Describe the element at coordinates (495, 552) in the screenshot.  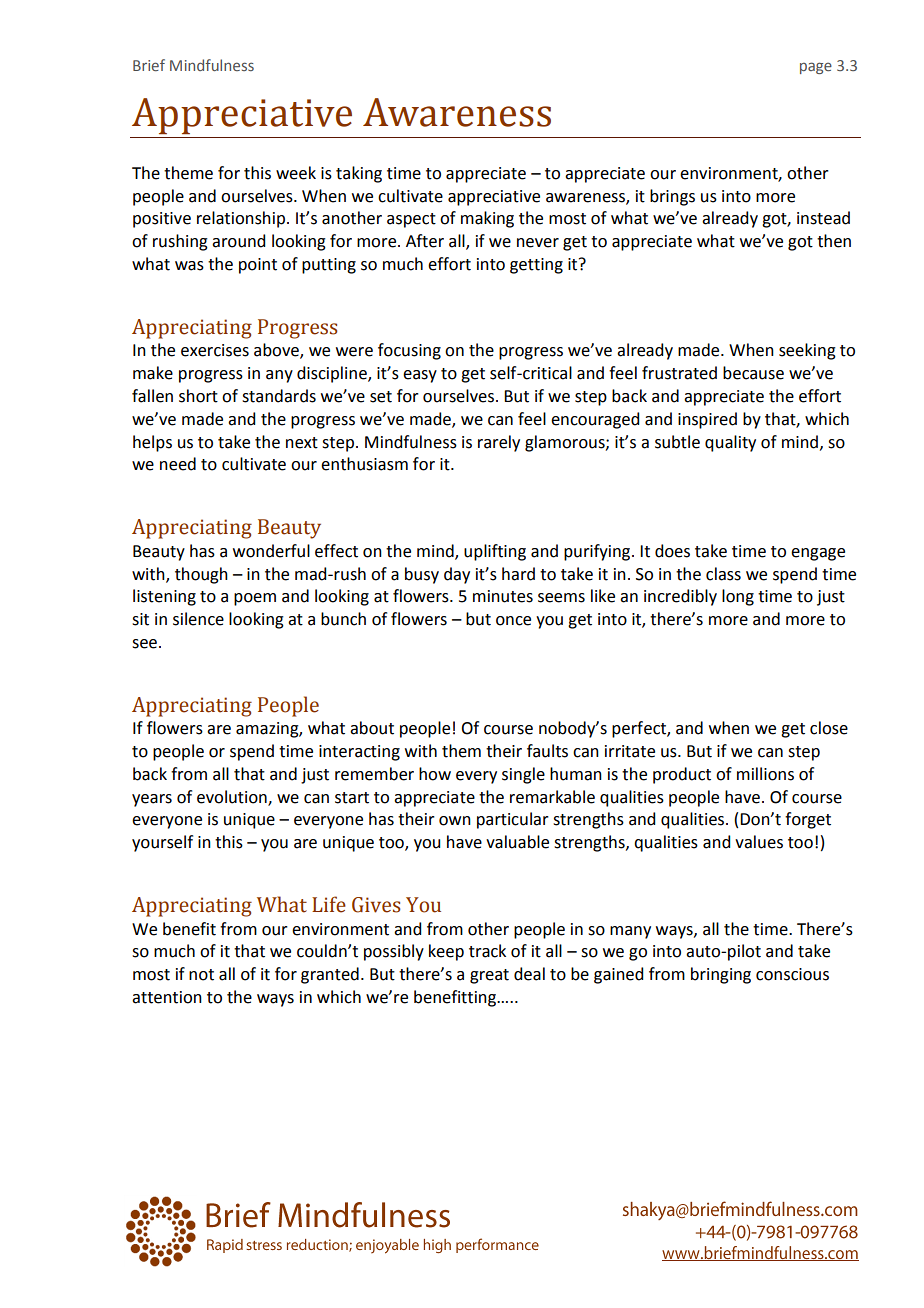
I see `uplifting` at that location.
